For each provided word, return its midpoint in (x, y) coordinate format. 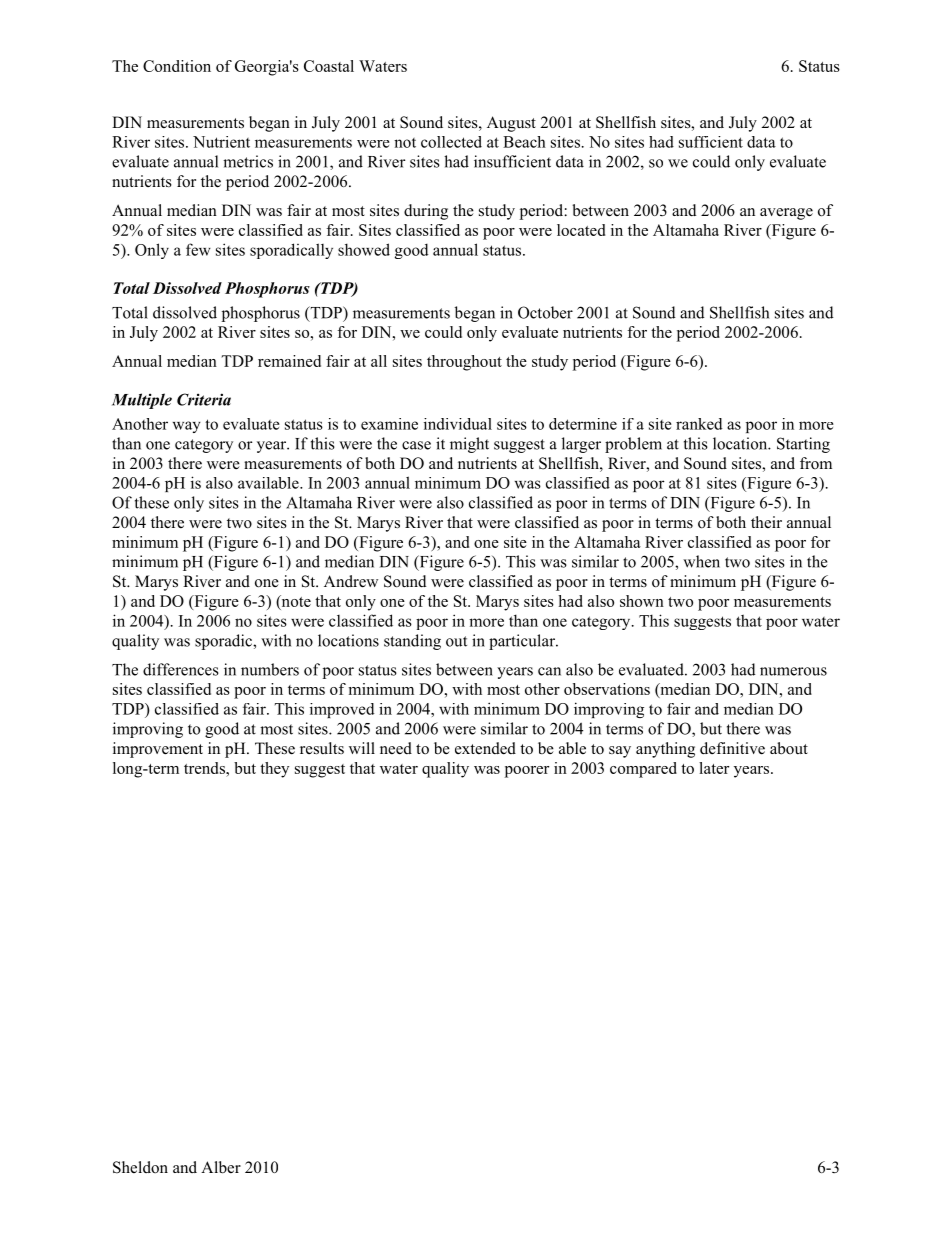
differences (181, 669)
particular (523, 642)
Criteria (204, 399)
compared (643, 770)
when (701, 561)
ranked (699, 424)
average (786, 214)
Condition (177, 66)
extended (485, 748)
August (511, 124)
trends (205, 768)
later (714, 768)
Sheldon (140, 1167)
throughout (464, 363)
